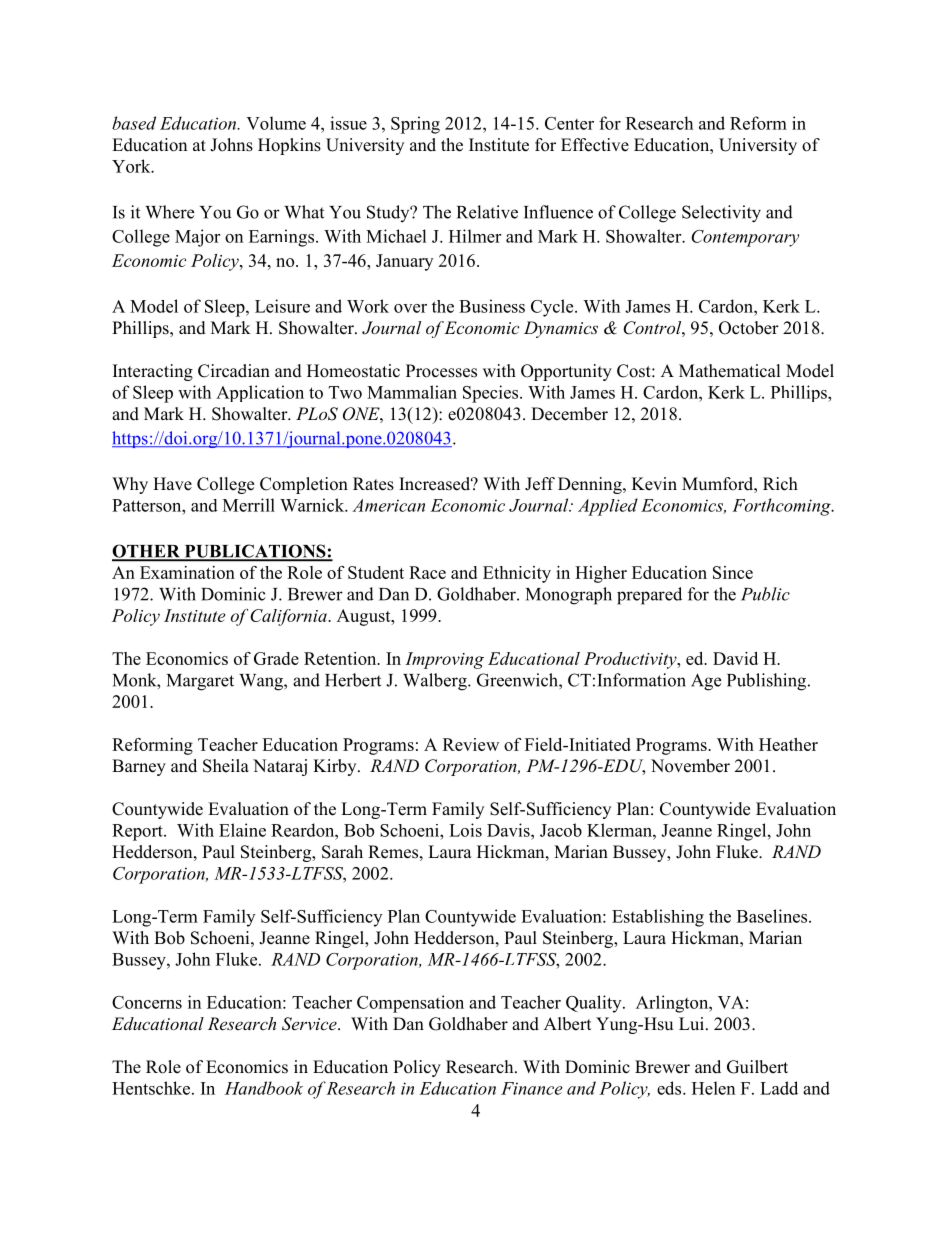  Describe the element at coordinates (721, 214) in the screenshot. I see `Selectivity` at that location.
